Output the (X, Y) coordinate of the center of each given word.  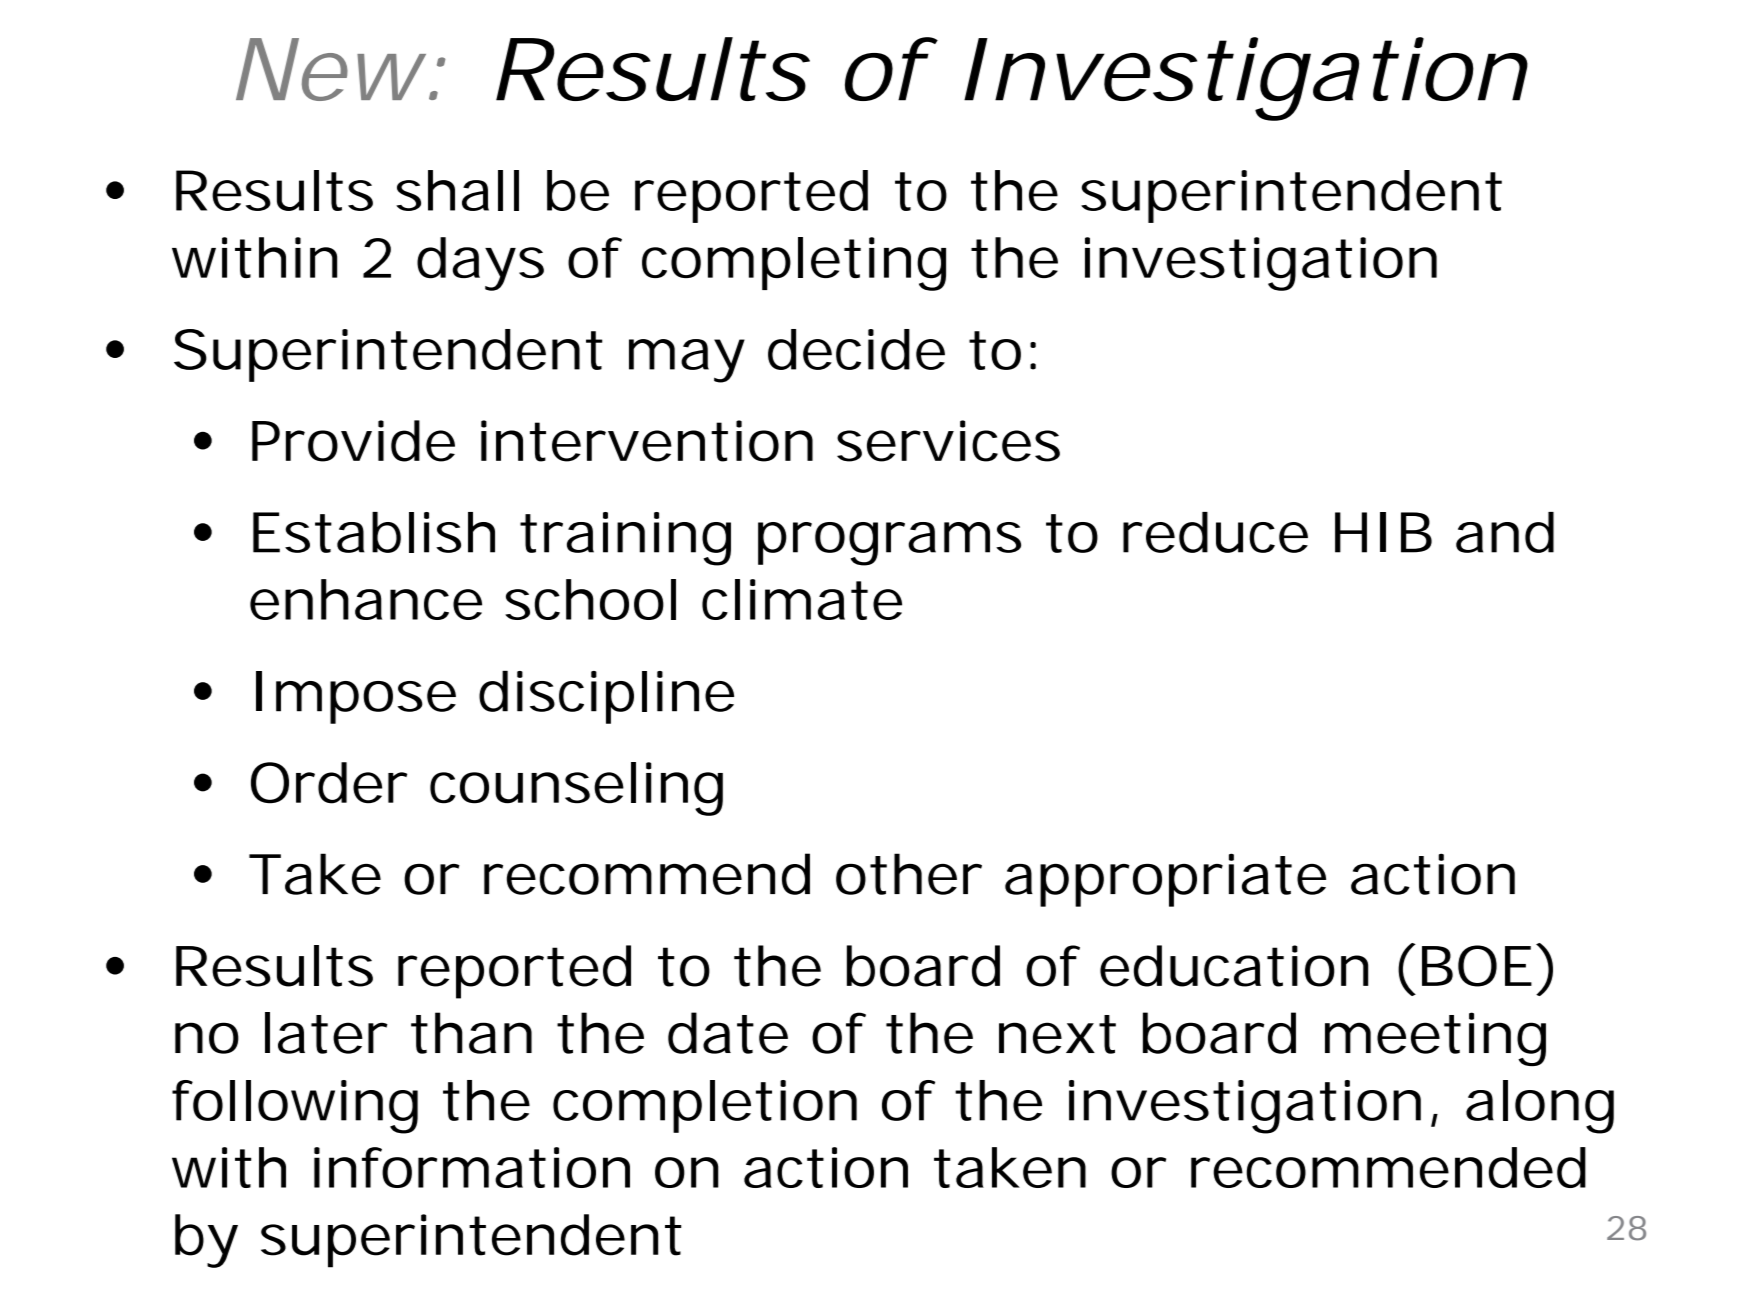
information (472, 1167)
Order (329, 783)
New (335, 69)
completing (794, 264)
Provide (353, 441)
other (909, 874)
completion (705, 1106)
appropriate (1165, 880)
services (948, 441)
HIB (1383, 532)
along (1540, 1107)
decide (856, 349)
